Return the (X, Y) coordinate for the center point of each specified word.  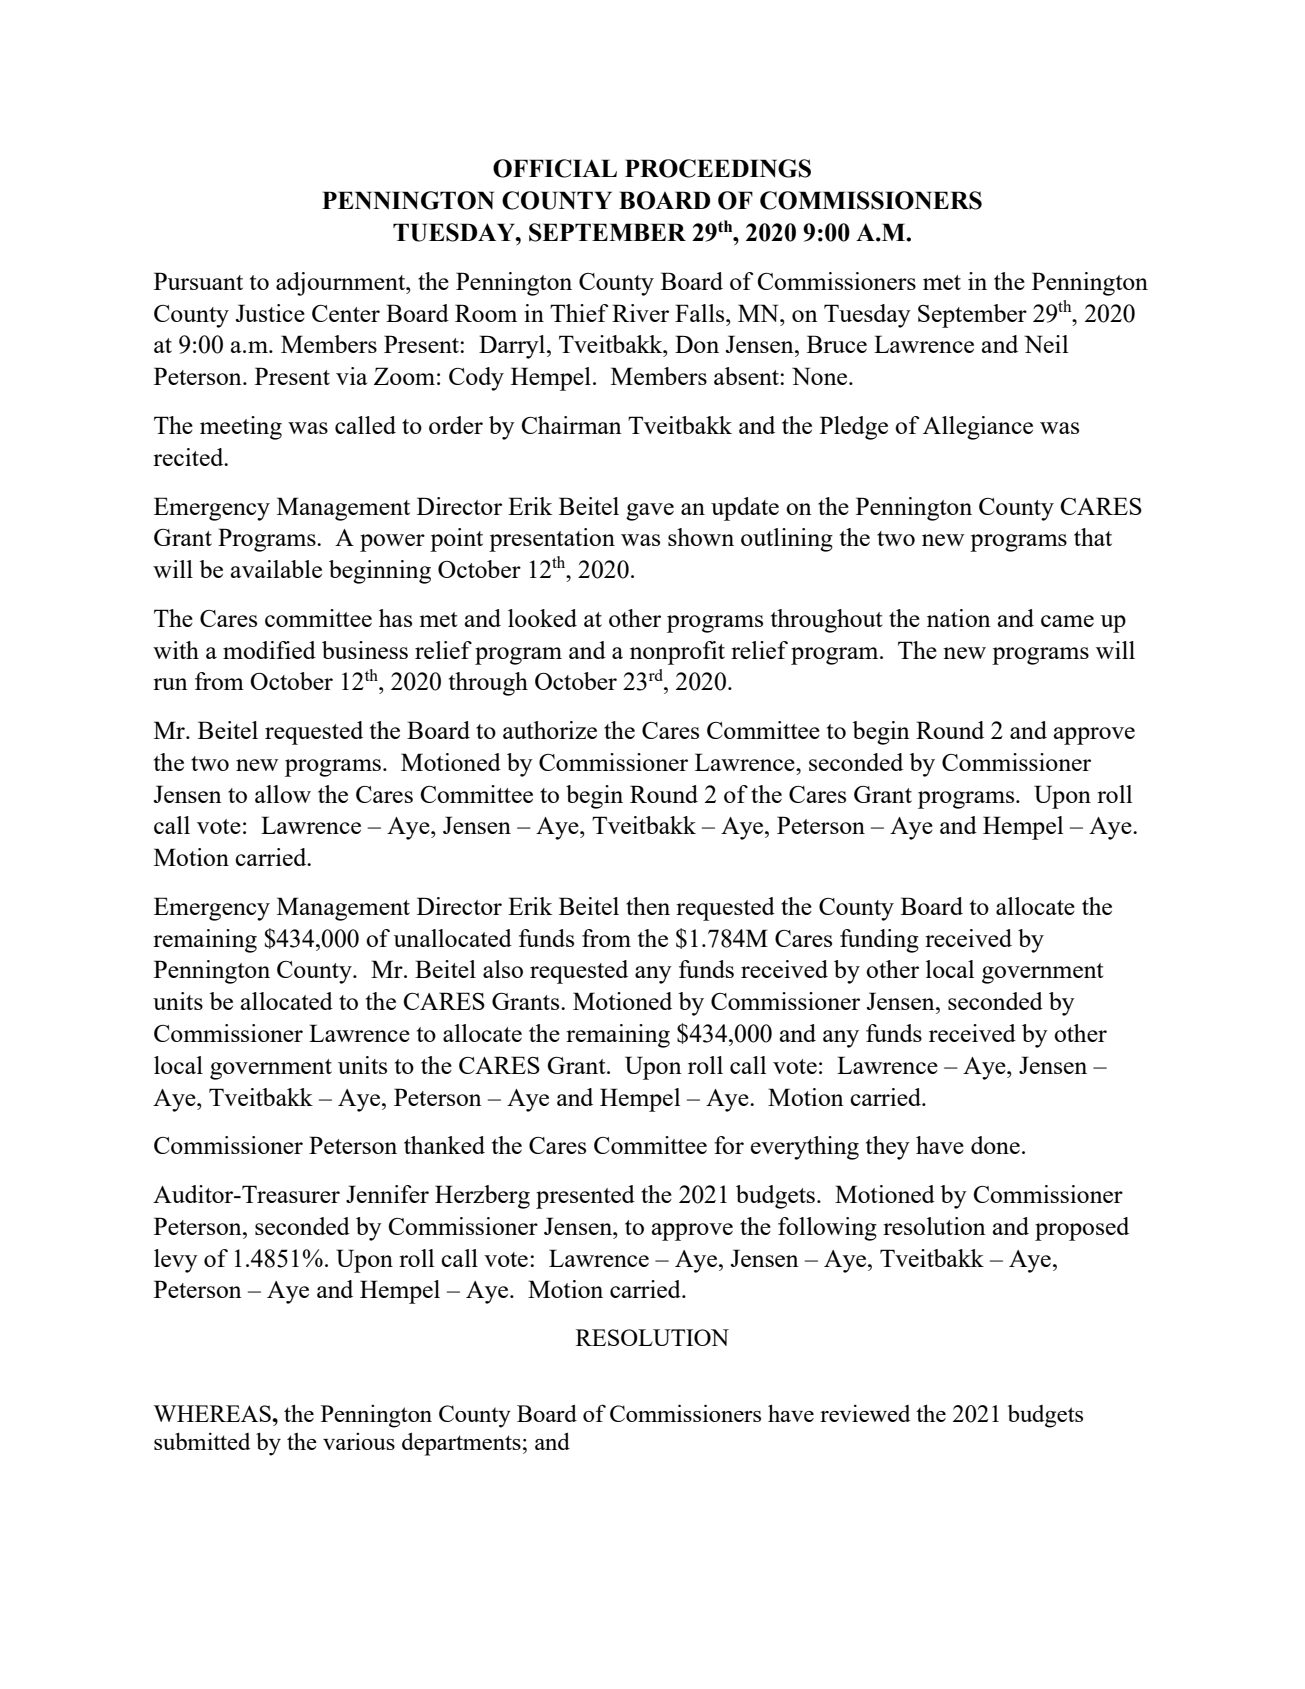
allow (283, 794)
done (995, 1145)
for (729, 1145)
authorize (550, 730)
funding (879, 941)
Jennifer (387, 1194)
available (276, 569)
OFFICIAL (555, 168)
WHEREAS (213, 1413)
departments (461, 1444)
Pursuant (198, 281)
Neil (1046, 344)
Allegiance (978, 428)
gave (650, 512)
